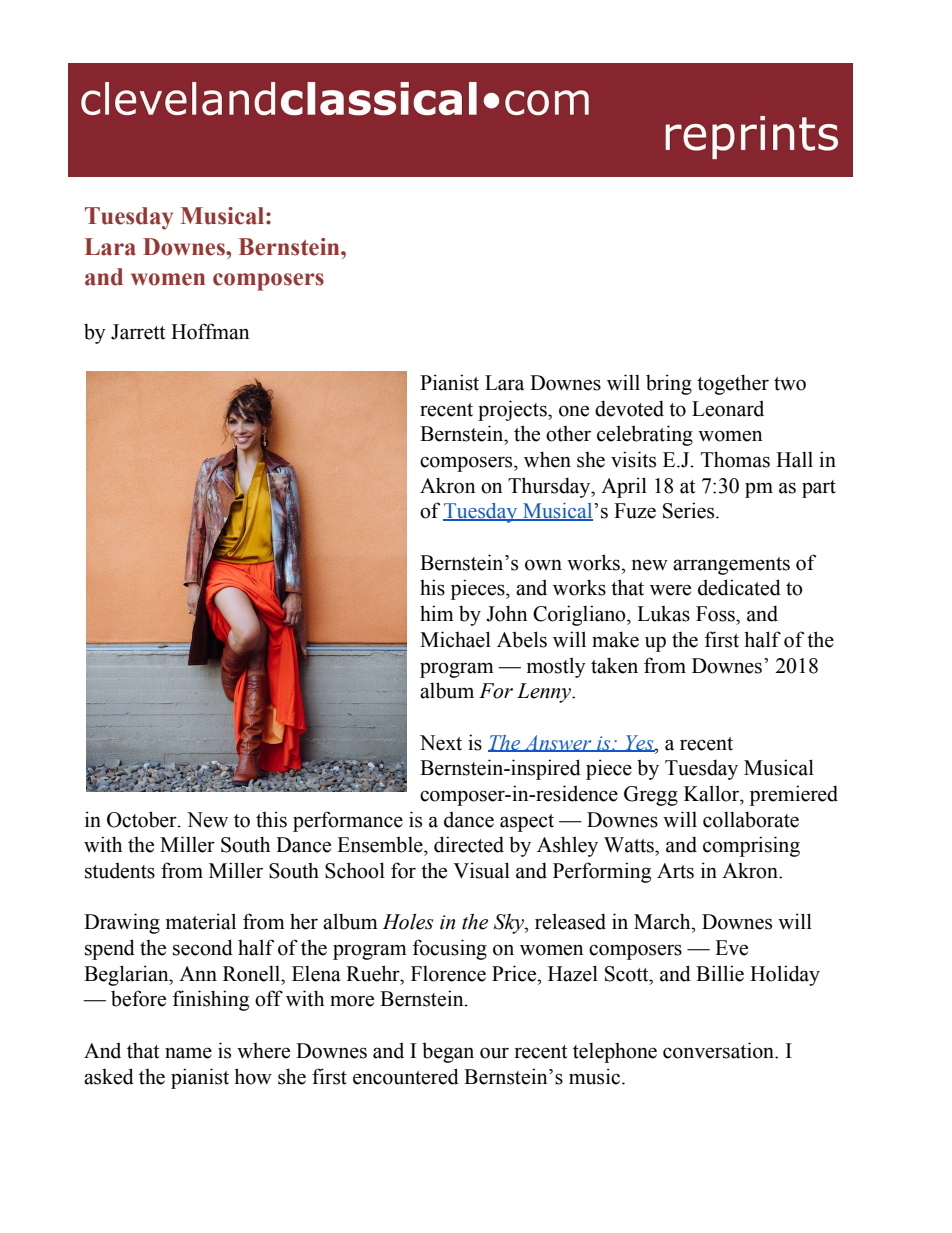  I want to click on together, so click(733, 384).
